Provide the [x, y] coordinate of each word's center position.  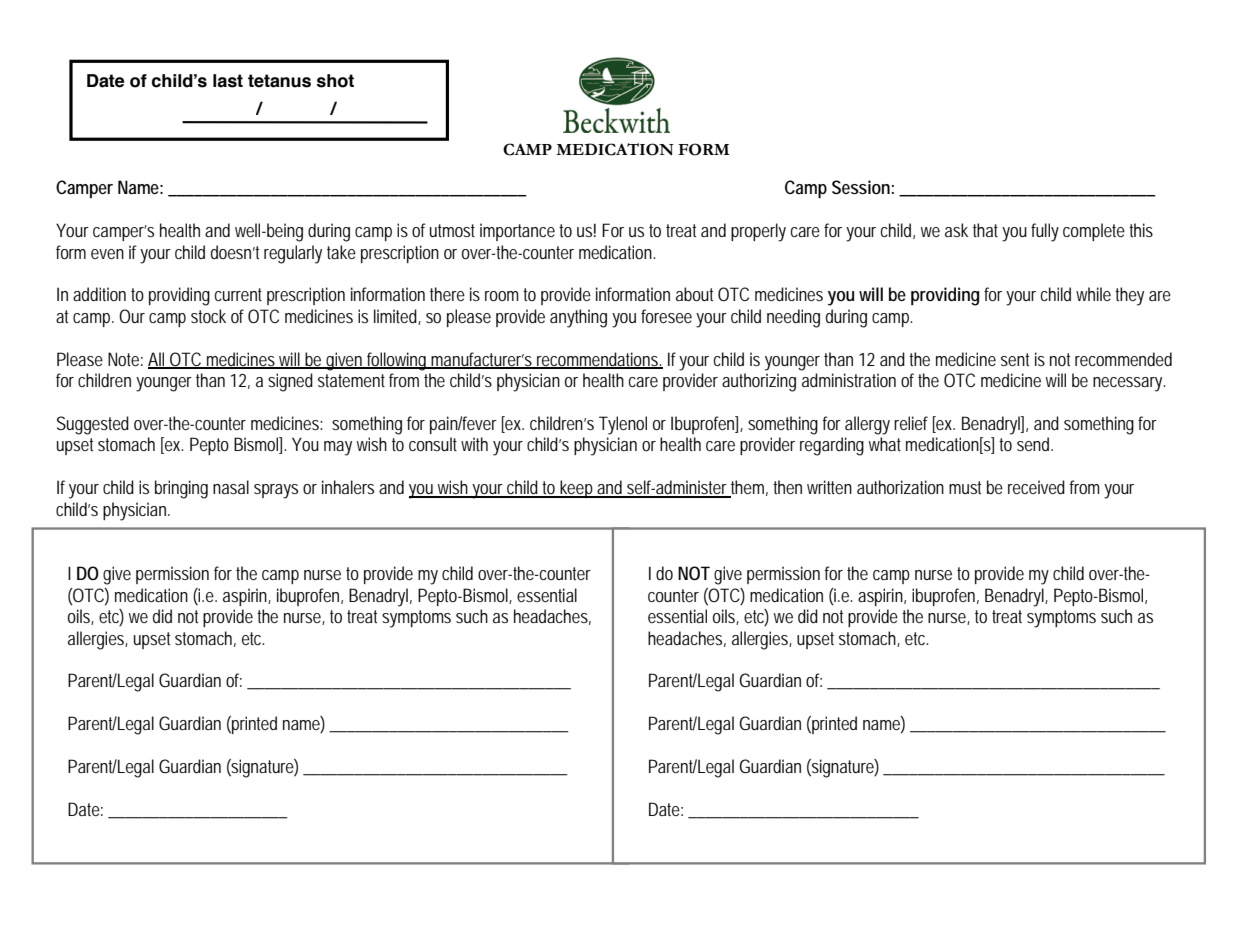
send [1035, 444]
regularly [293, 254]
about [694, 294]
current [238, 294]
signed [290, 382]
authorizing [759, 382]
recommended [1123, 359]
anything [578, 318]
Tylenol [623, 425]
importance [517, 232]
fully [1045, 232]
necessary [1129, 384]
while [1093, 294]
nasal [231, 487]
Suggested [93, 425]
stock [208, 316]
